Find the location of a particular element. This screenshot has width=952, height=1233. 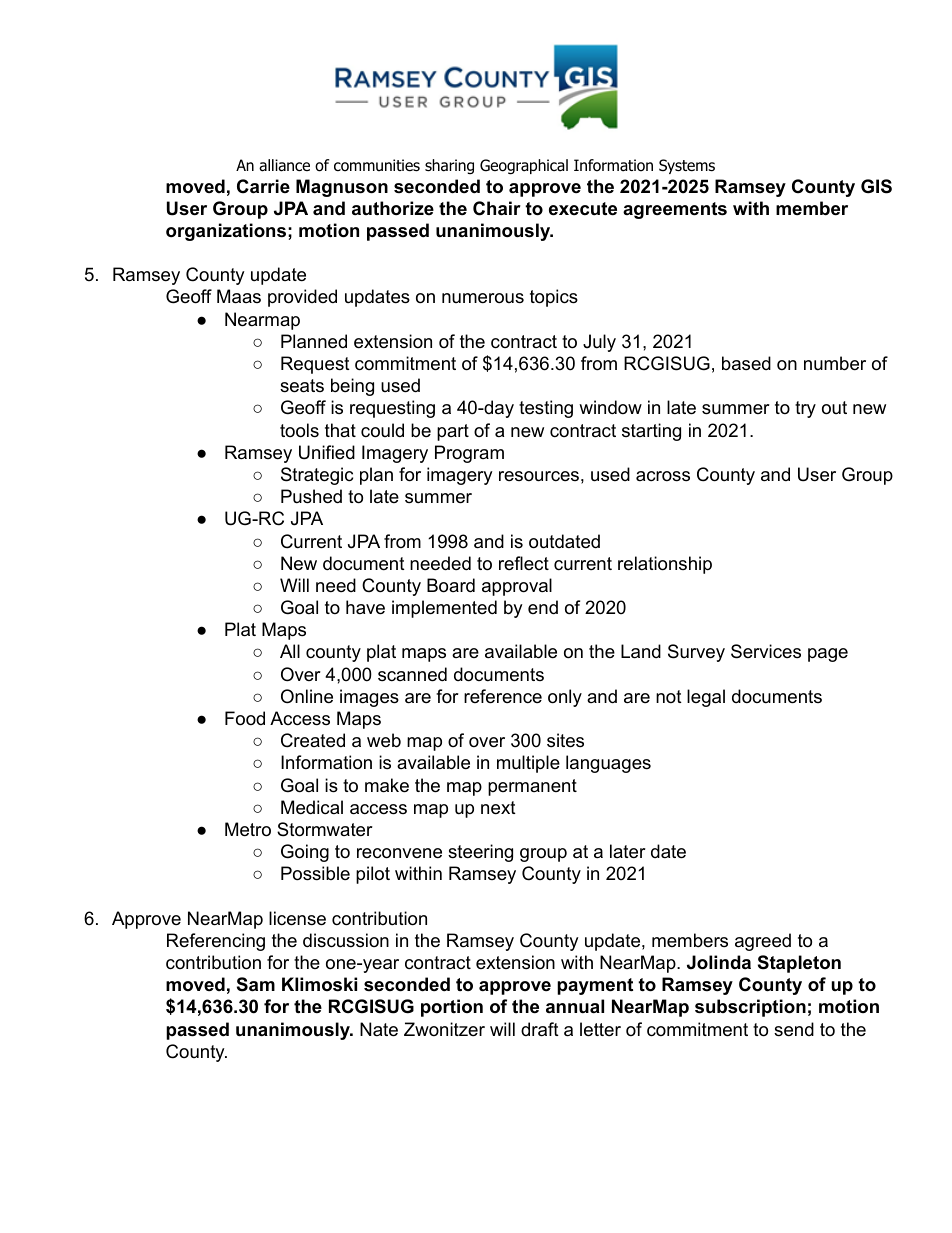

Geographical is located at coordinates (524, 167).
